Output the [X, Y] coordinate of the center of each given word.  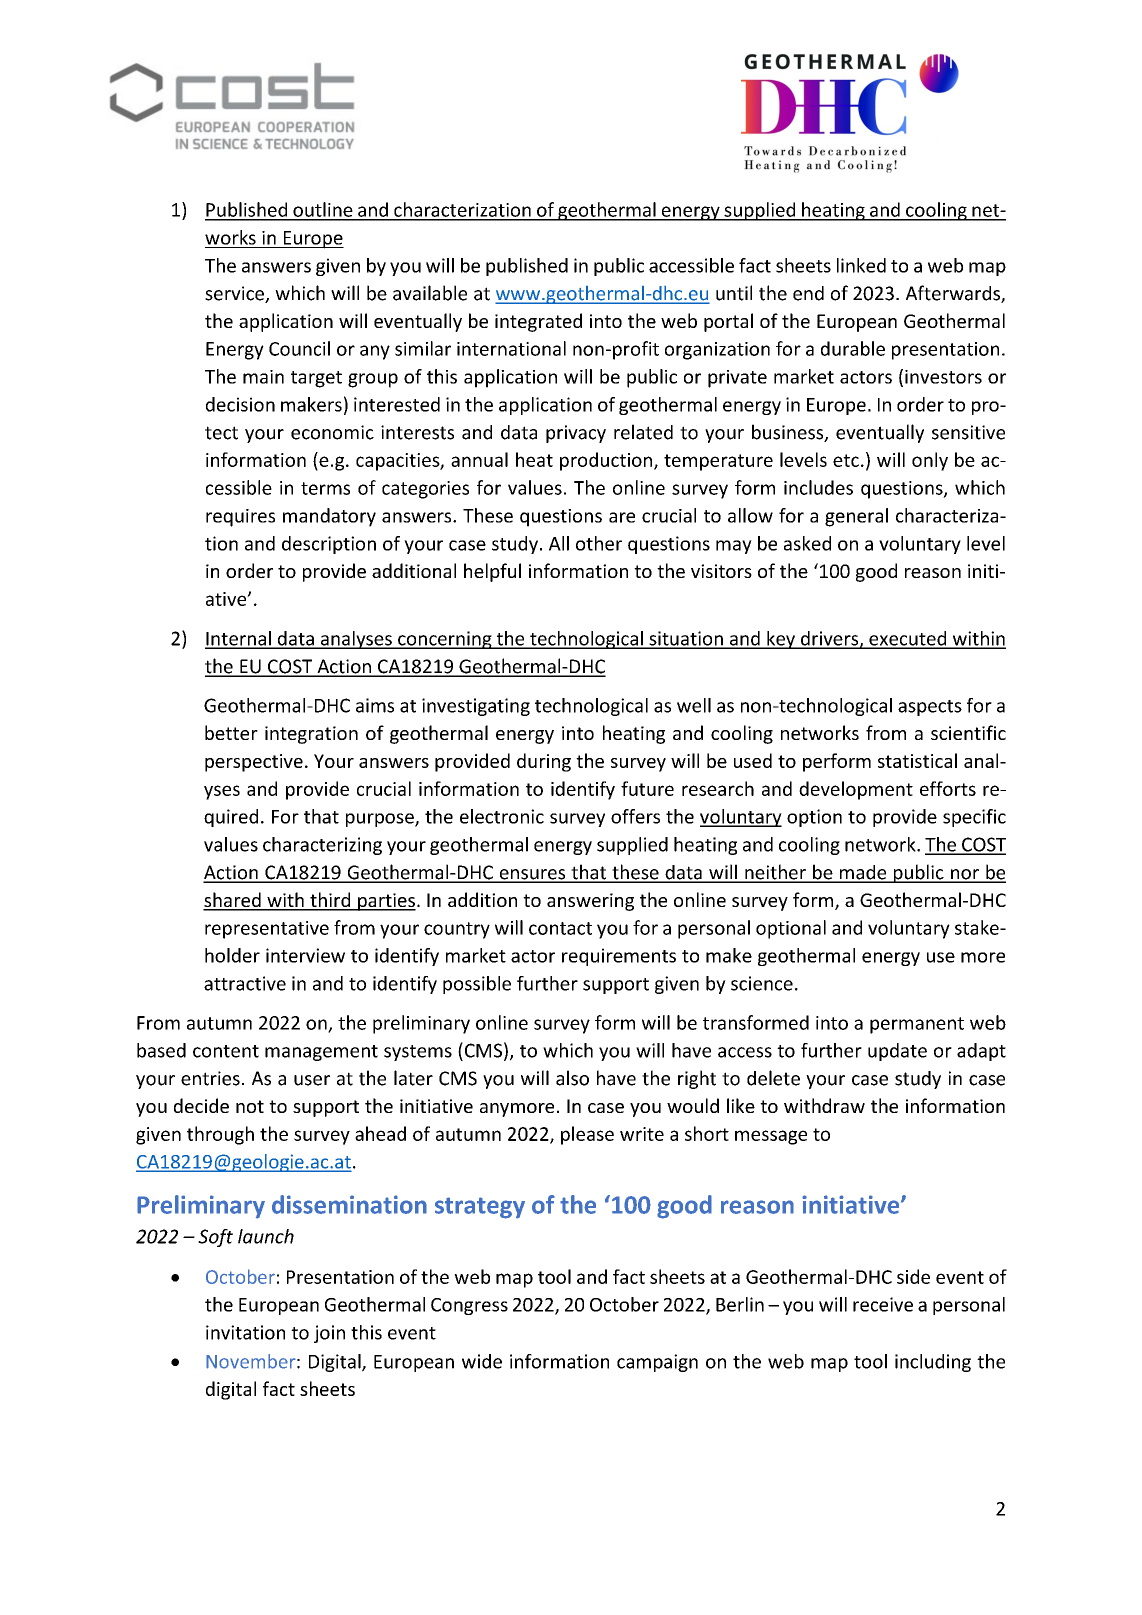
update [897, 1052]
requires [240, 518]
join [329, 1334]
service [235, 294]
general [856, 517]
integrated [538, 322]
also [572, 1078]
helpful [492, 572]
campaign [657, 1363]
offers [635, 816]
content [226, 1051]
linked [861, 265]
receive [883, 1304]
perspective [254, 763]
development [856, 790]
